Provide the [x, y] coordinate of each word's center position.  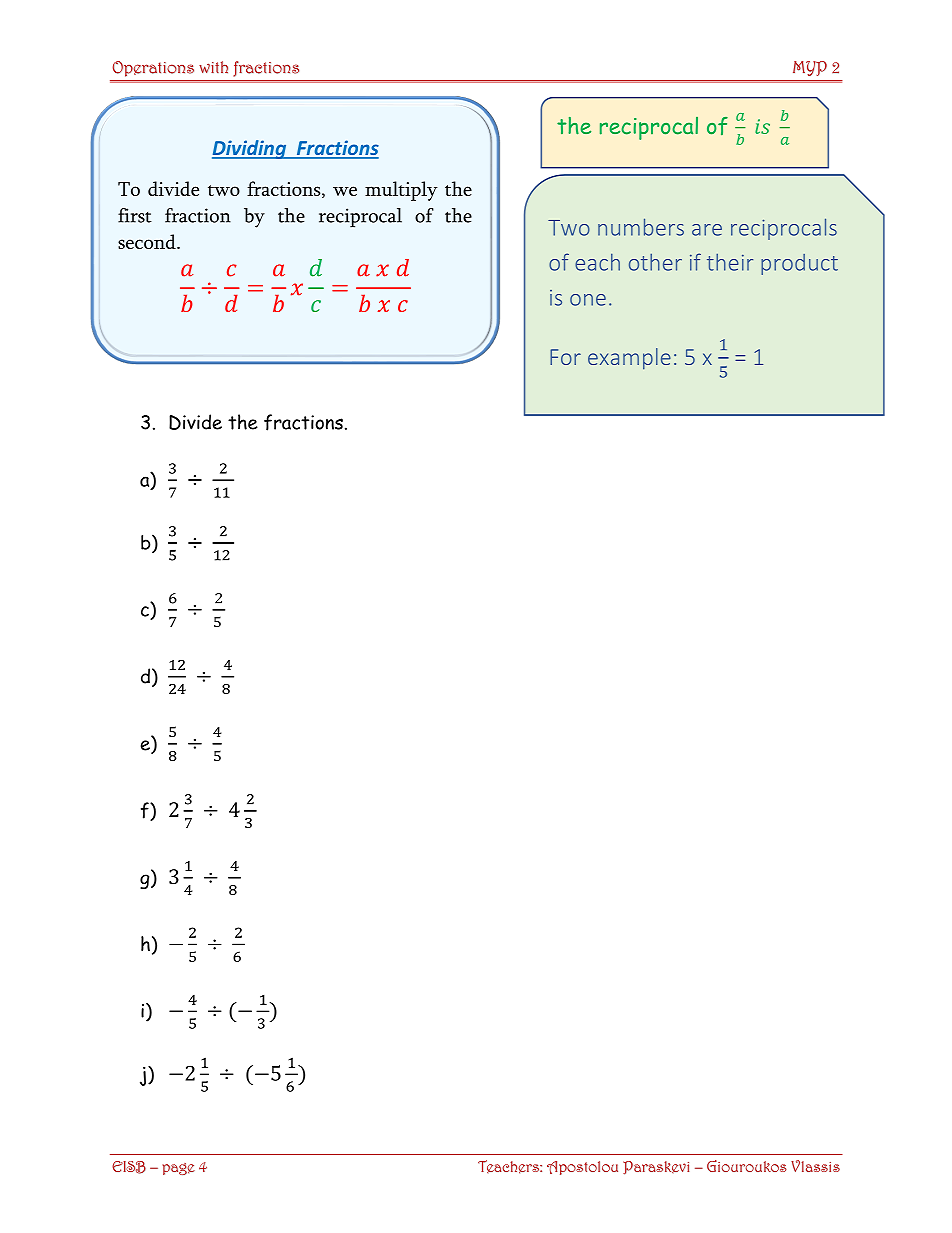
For [565, 357]
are [707, 230]
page [178, 1169]
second [148, 241]
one [588, 300]
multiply [401, 191]
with [213, 67]
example [629, 359]
